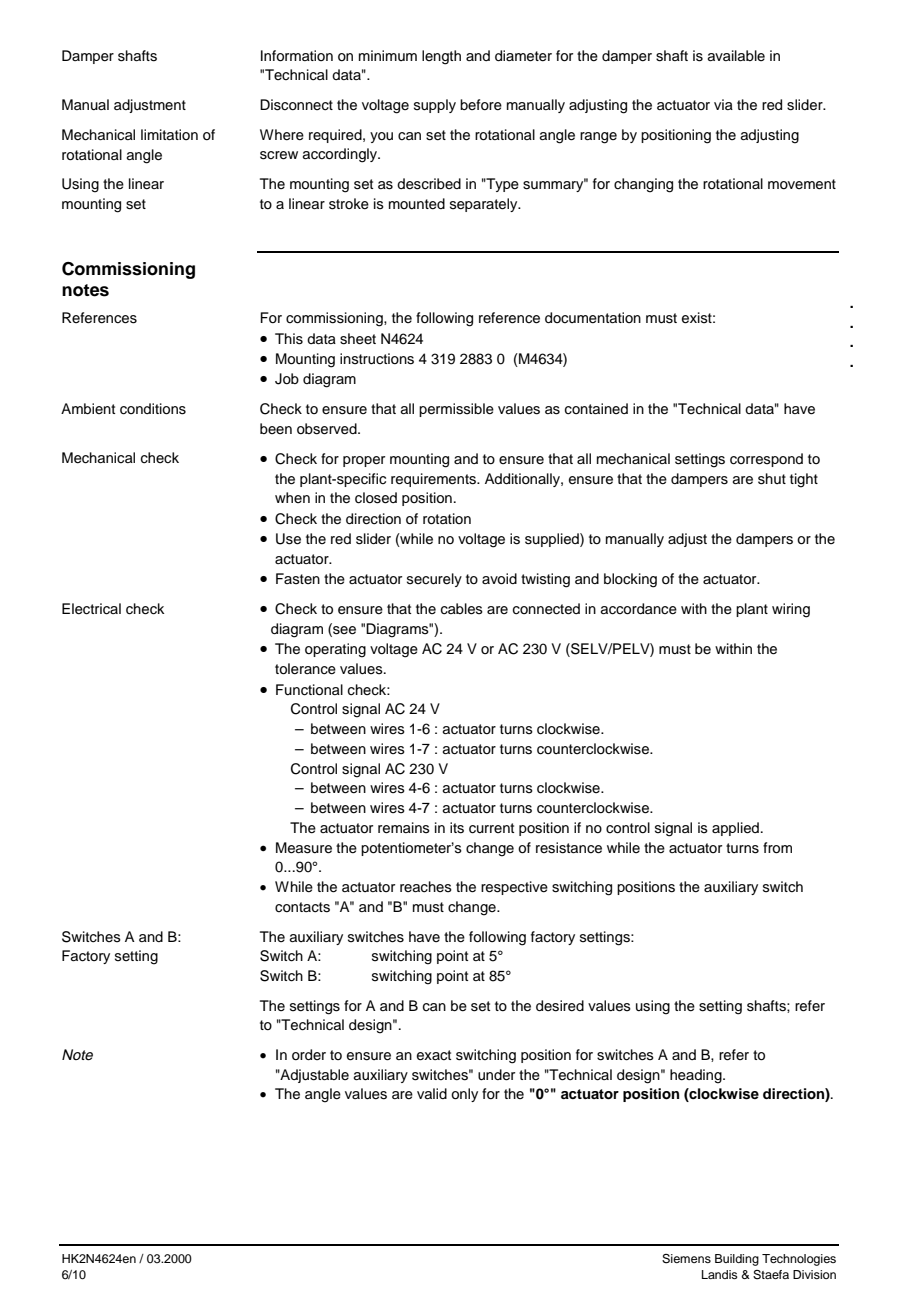 This screenshot has width=924, height=1308. I want to click on limitation, so click(169, 134).
